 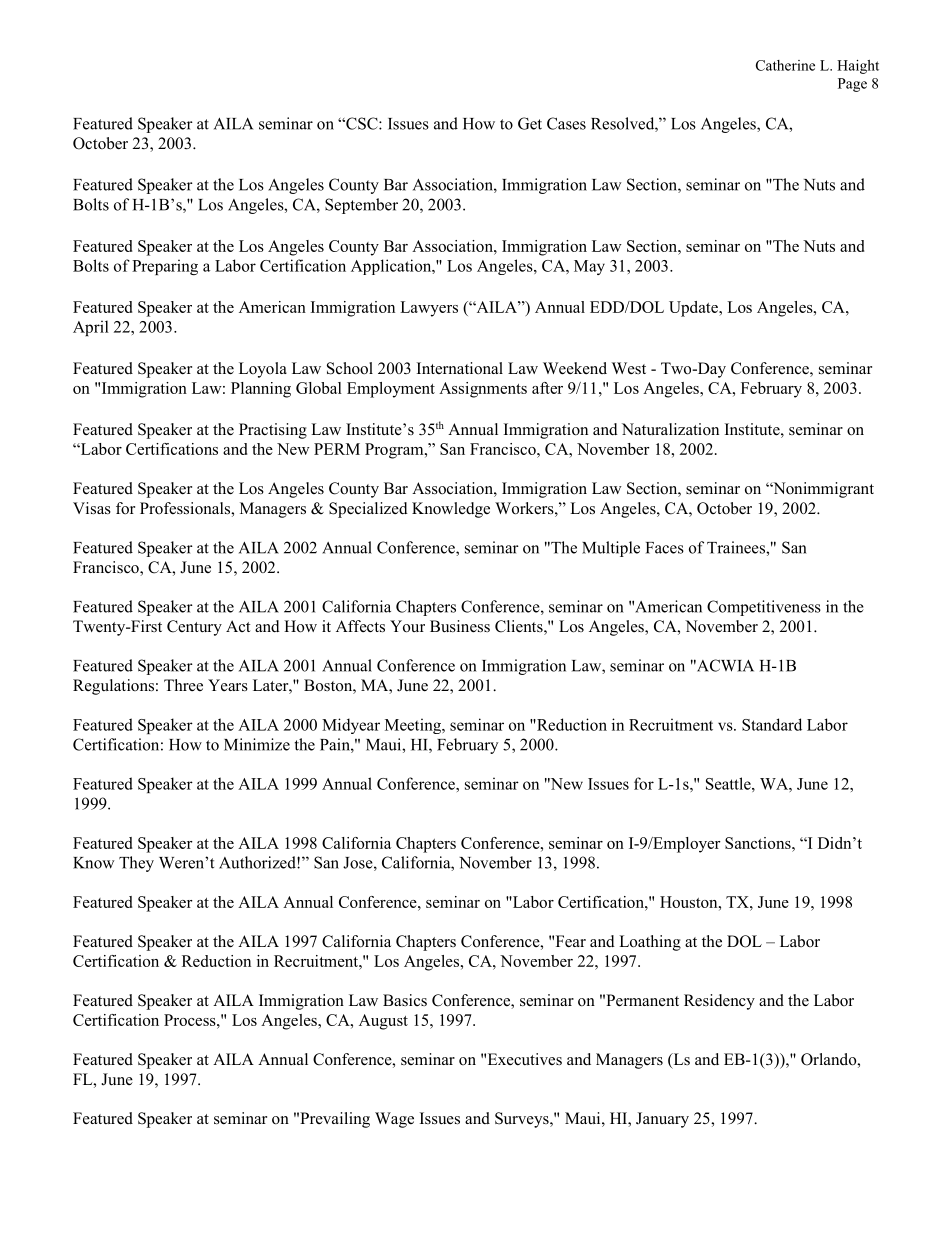 What do you see at coordinates (414, 726) in the page?
I see `Meeting` at bounding box center [414, 726].
